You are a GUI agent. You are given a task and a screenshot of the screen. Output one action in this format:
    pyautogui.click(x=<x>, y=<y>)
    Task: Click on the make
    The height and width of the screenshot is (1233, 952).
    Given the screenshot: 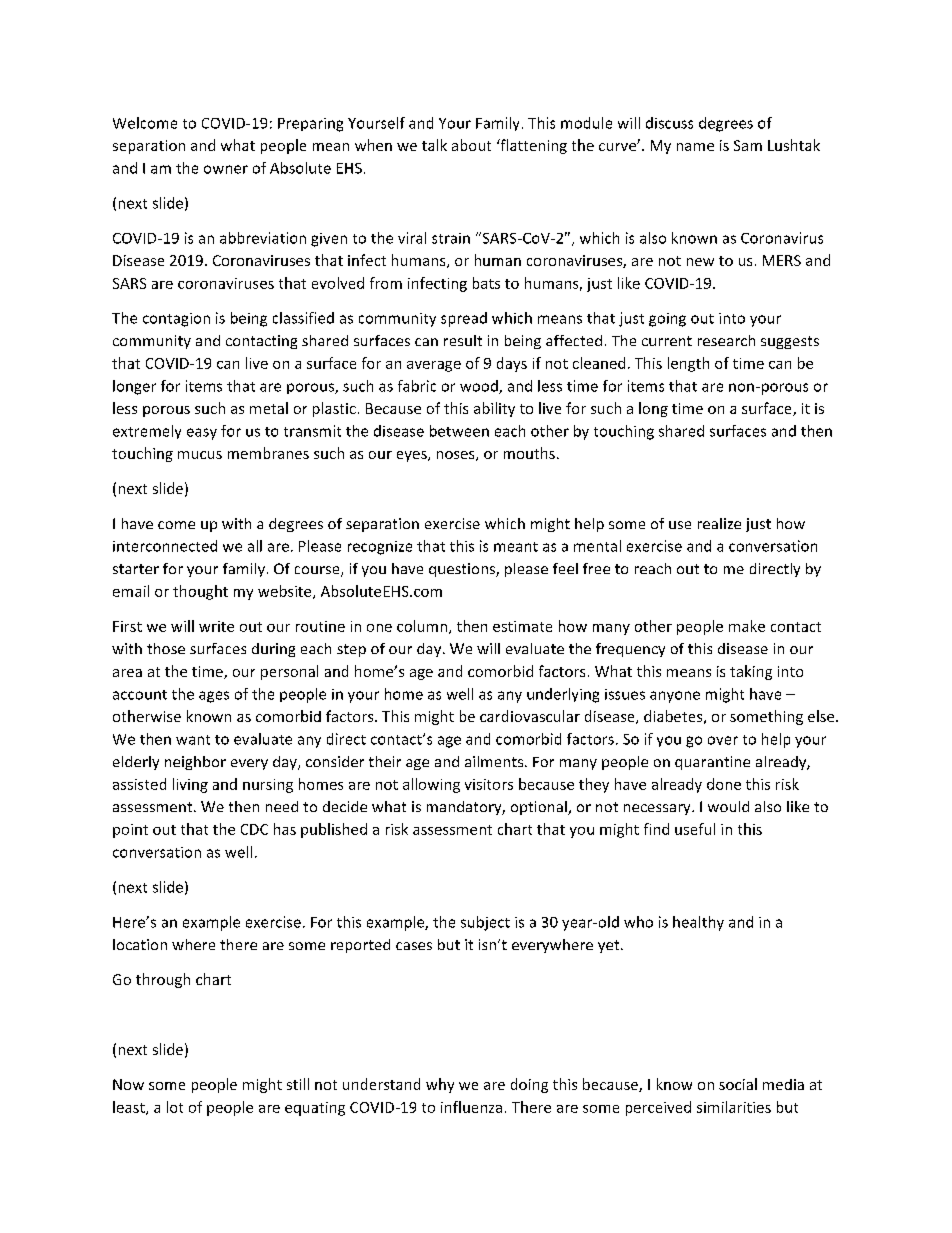 What is the action you would take?
    pyautogui.click(x=747, y=626)
